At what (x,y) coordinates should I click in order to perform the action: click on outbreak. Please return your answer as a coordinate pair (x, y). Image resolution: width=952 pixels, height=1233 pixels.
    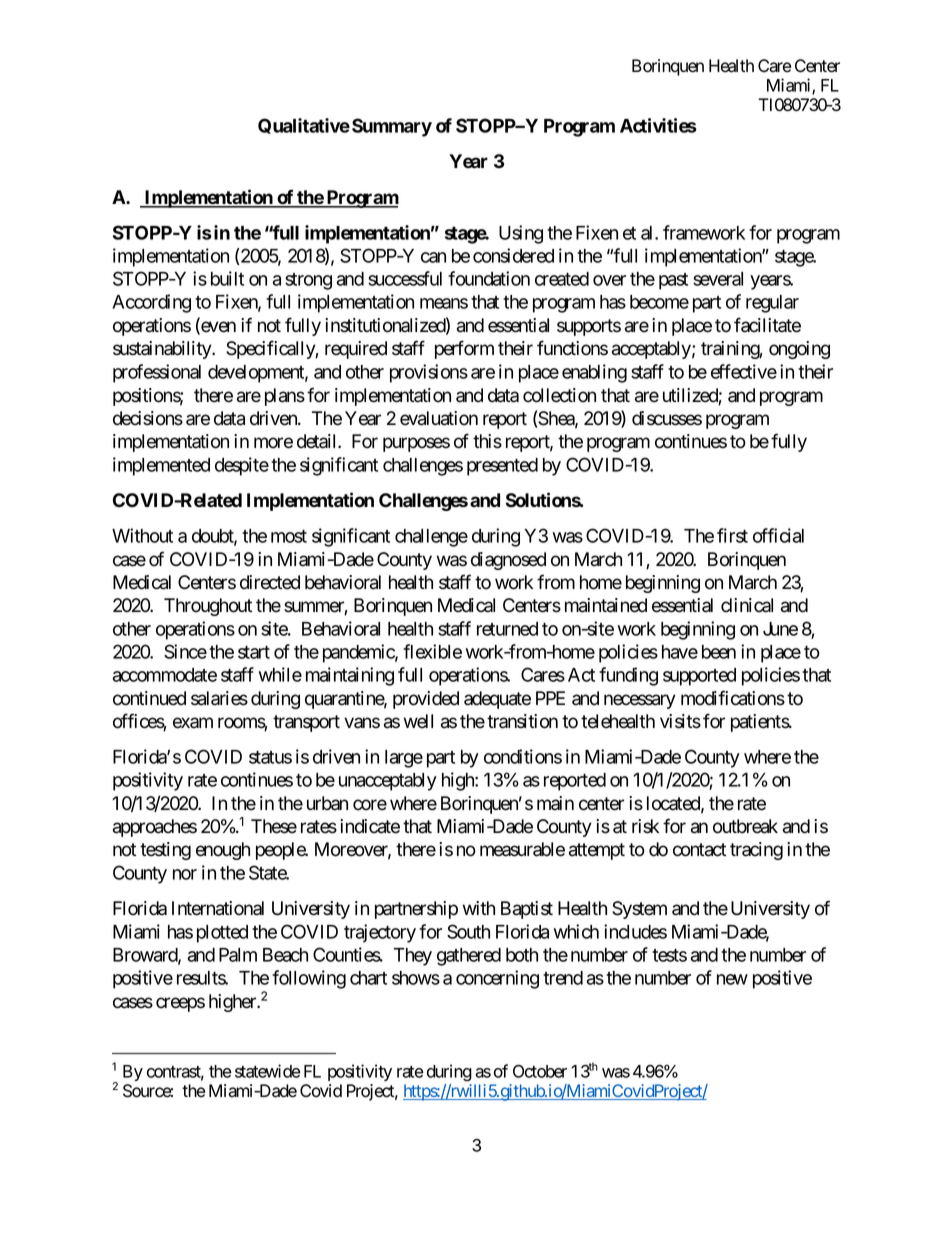
    Looking at the image, I should click on (745, 826).
